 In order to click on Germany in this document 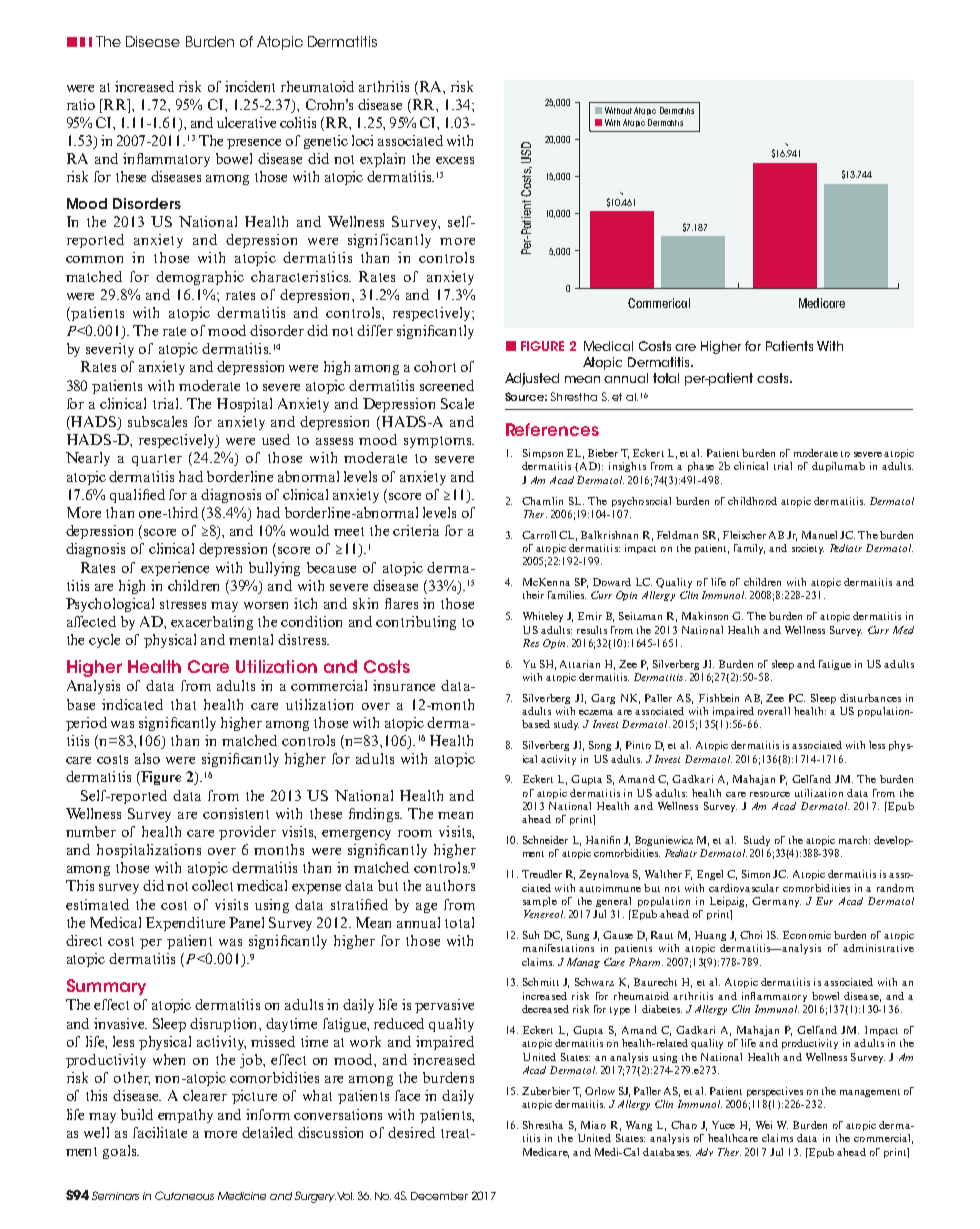, I will do `click(776, 902)`.
